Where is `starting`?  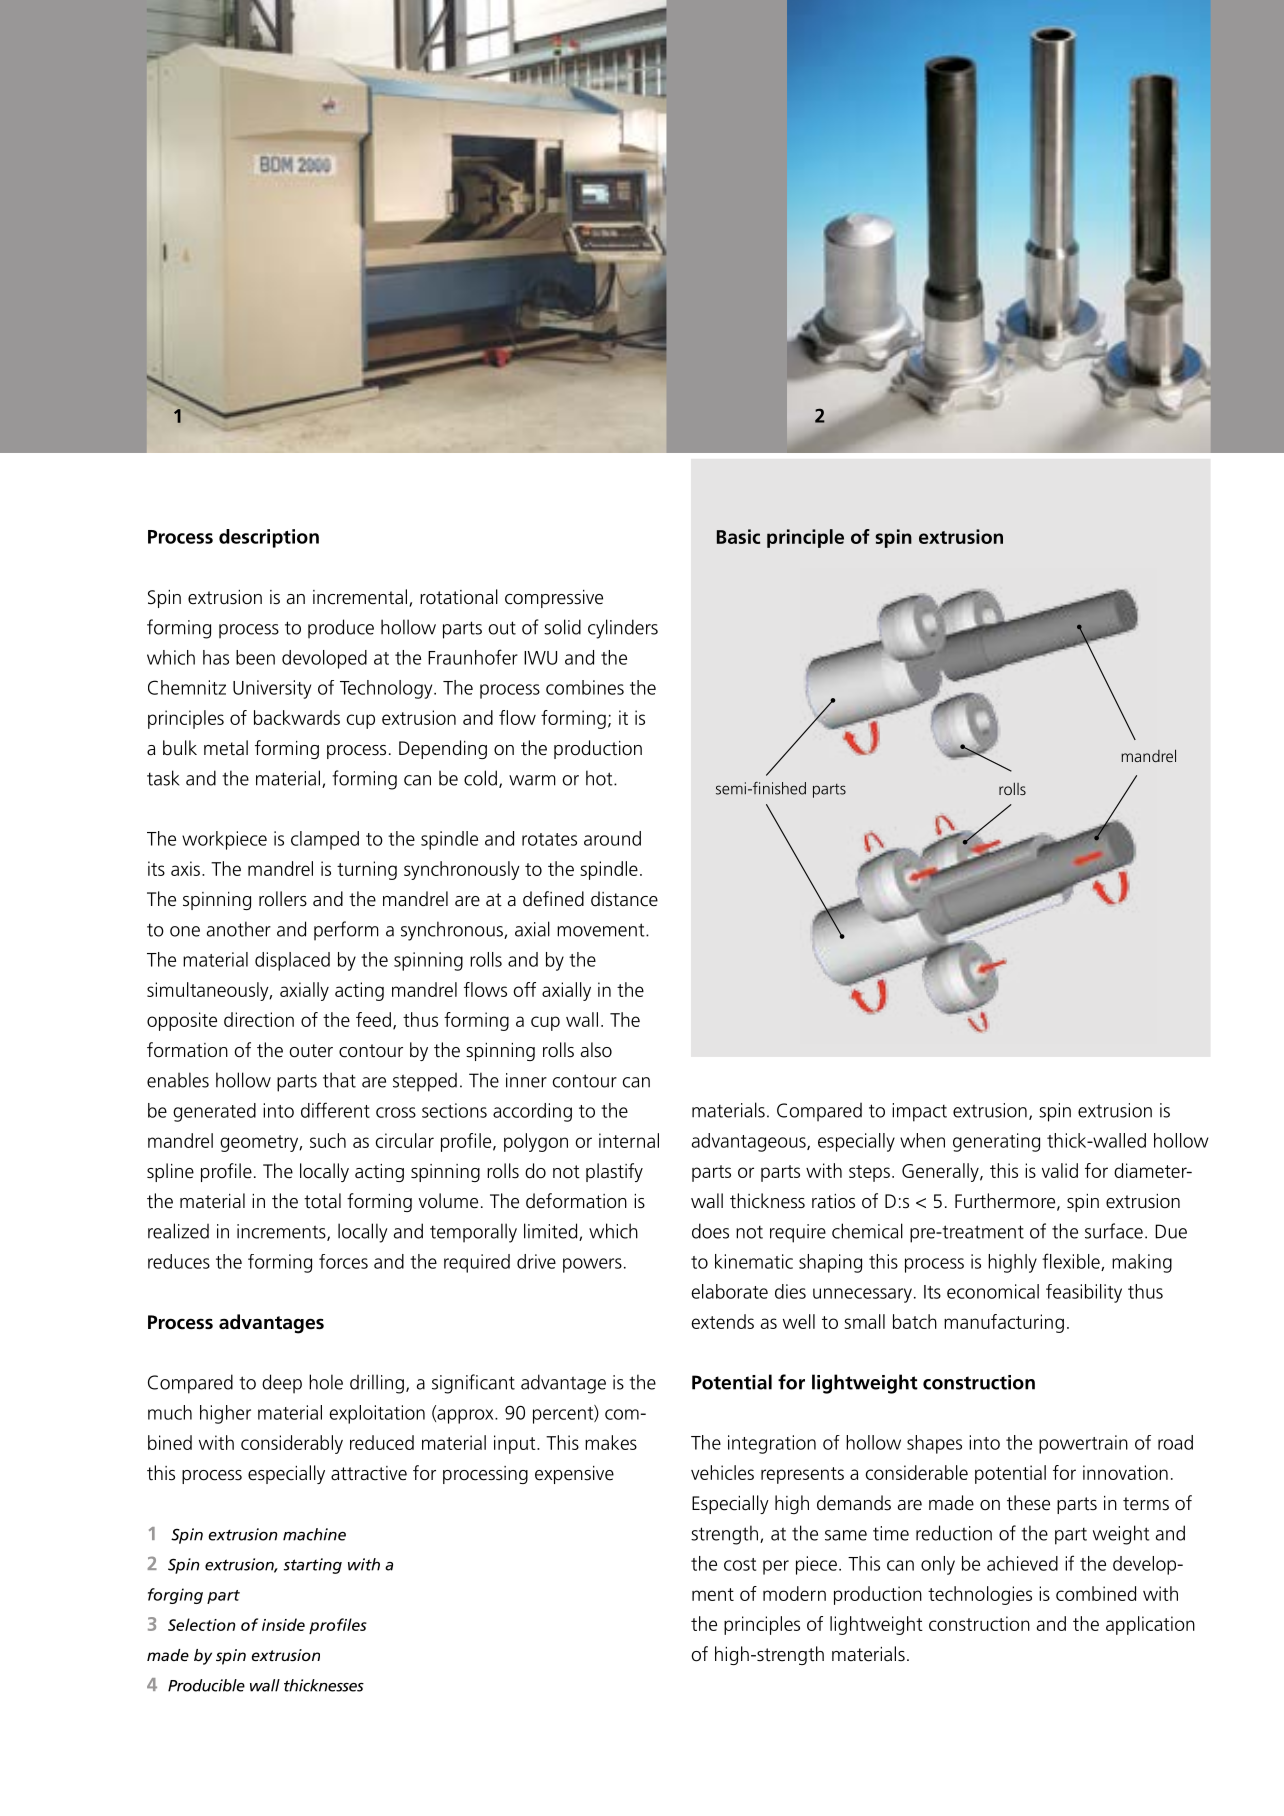
starting is located at coordinates (312, 1566).
